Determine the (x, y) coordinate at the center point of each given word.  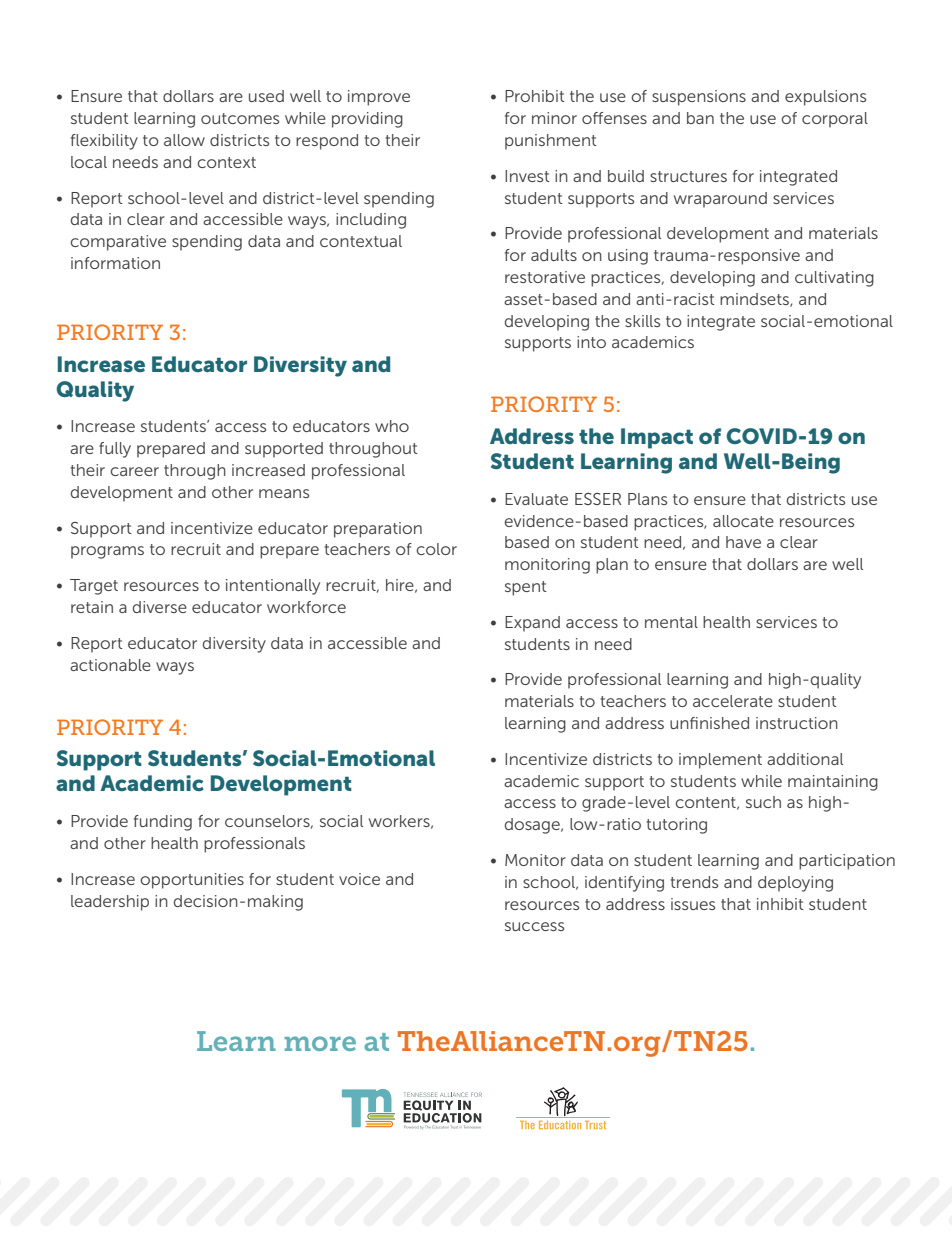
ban (700, 118)
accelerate (733, 701)
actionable (110, 665)
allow (184, 140)
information (115, 263)
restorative (545, 277)
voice (359, 879)
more (320, 1043)
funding (163, 823)
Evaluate (536, 499)
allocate (743, 521)
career (134, 471)
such (763, 802)
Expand (532, 624)
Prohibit (535, 96)
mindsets (755, 300)
